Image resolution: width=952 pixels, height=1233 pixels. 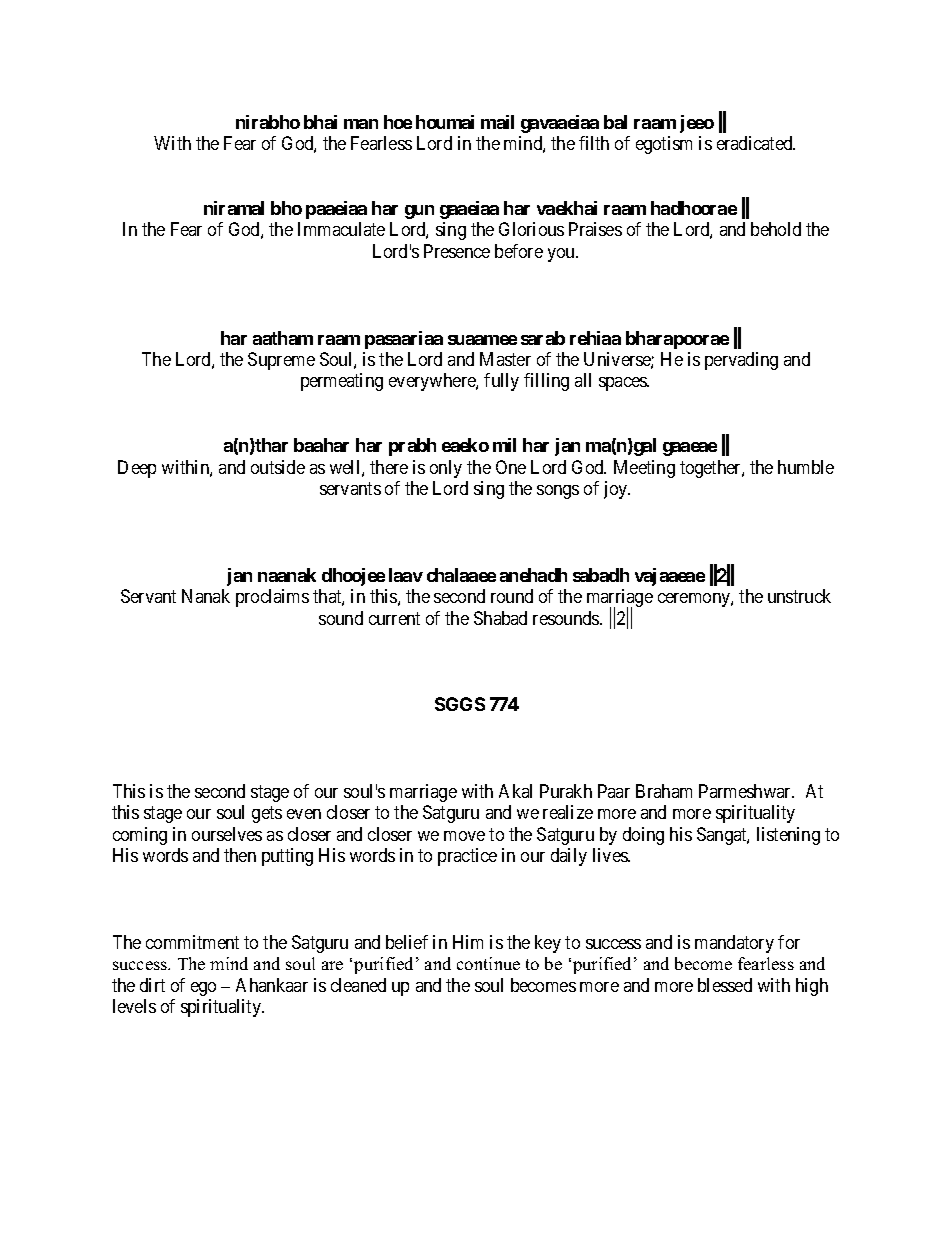 What do you see at coordinates (617, 490) in the page?
I see `joy` at bounding box center [617, 490].
